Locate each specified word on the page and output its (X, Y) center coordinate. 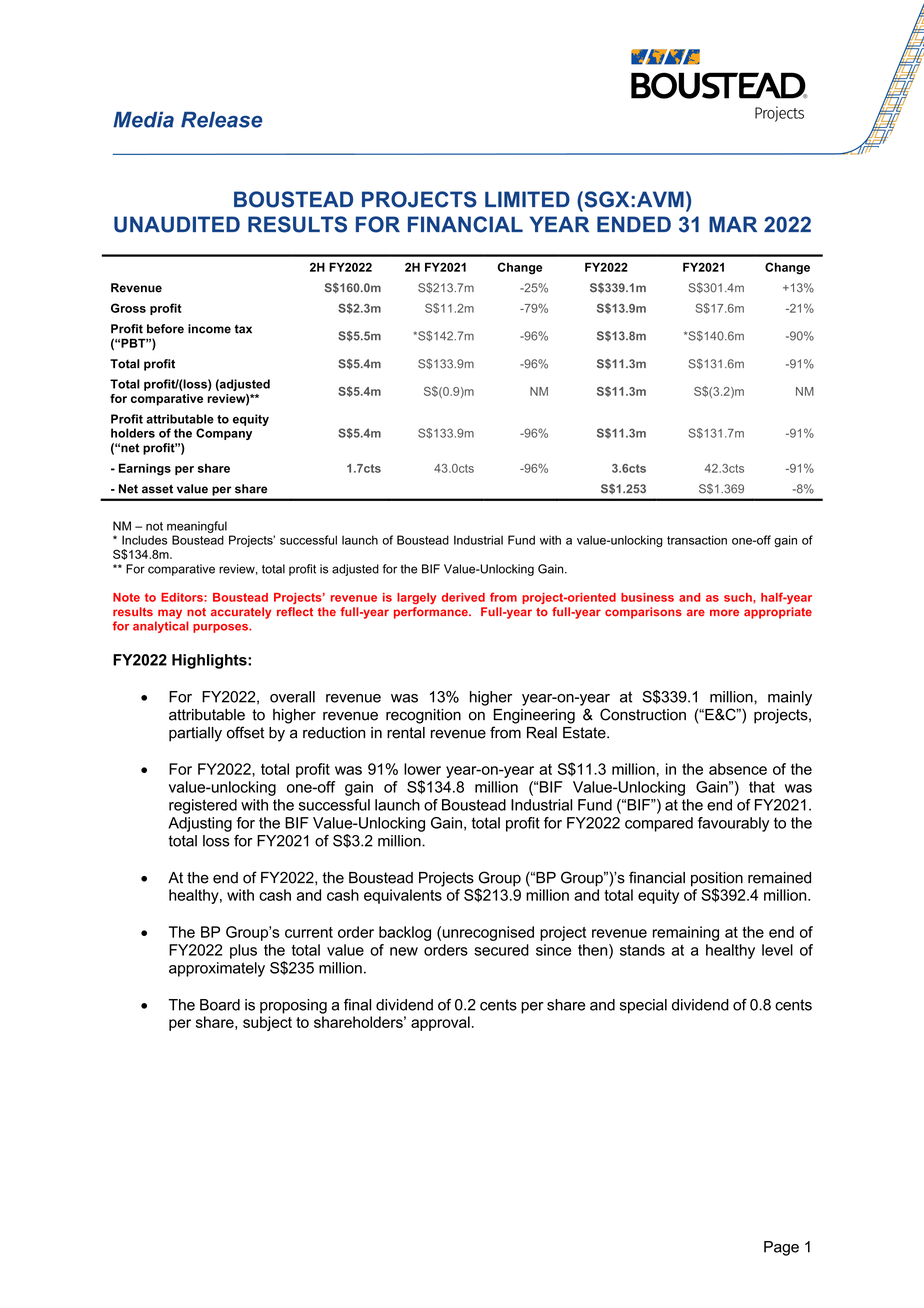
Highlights (210, 661)
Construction (643, 714)
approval (440, 1023)
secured (501, 950)
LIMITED (527, 199)
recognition (423, 716)
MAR (733, 224)
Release (221, 119)
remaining (686, 933)
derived (463, 597)
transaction (697, 540)
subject (267, 1023)
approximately (217, 969)
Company (224, 434)
